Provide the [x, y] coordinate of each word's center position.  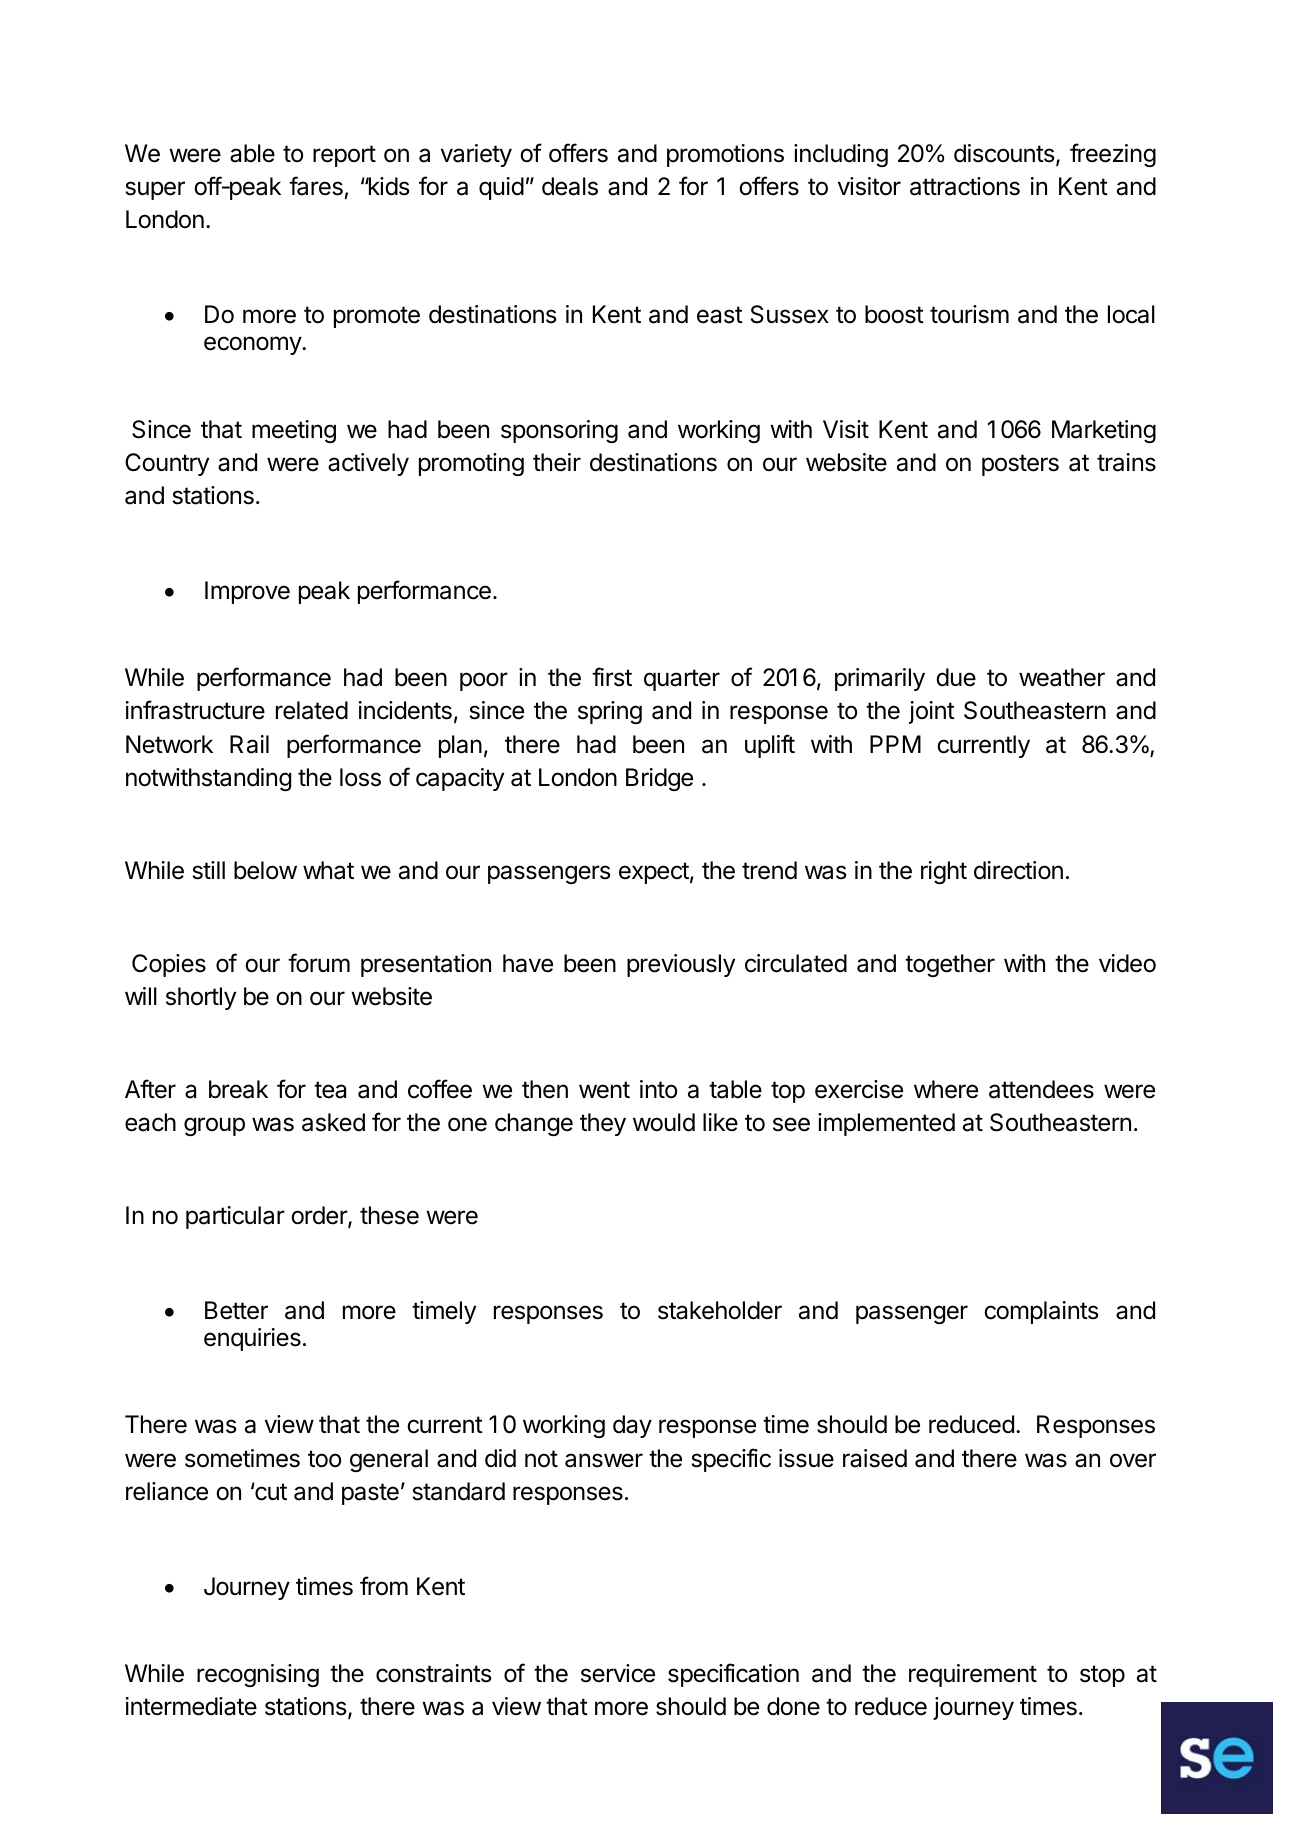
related [312, 710]
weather [1062, 677]
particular [235, 1217]
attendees [1041, 1089]
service [618, 1673]
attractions [965, 186]
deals [570, 186]
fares [316, 186]
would [664, 1122]
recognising [258, 1675]
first [612, 677]
